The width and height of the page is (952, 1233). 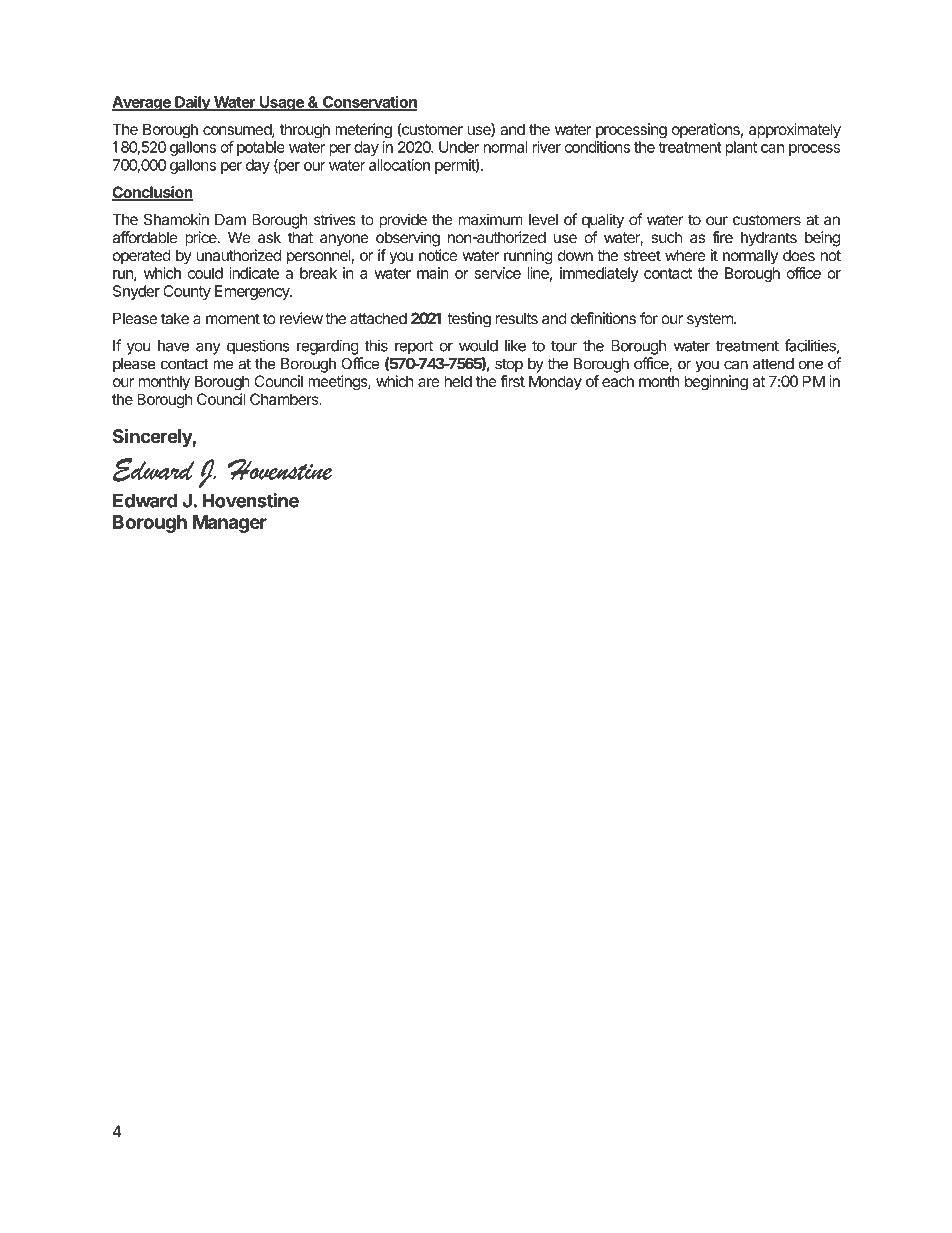 What do you see at coordinates (618, 381) in the page?
I see `each` at bounding box center [618, 381].
